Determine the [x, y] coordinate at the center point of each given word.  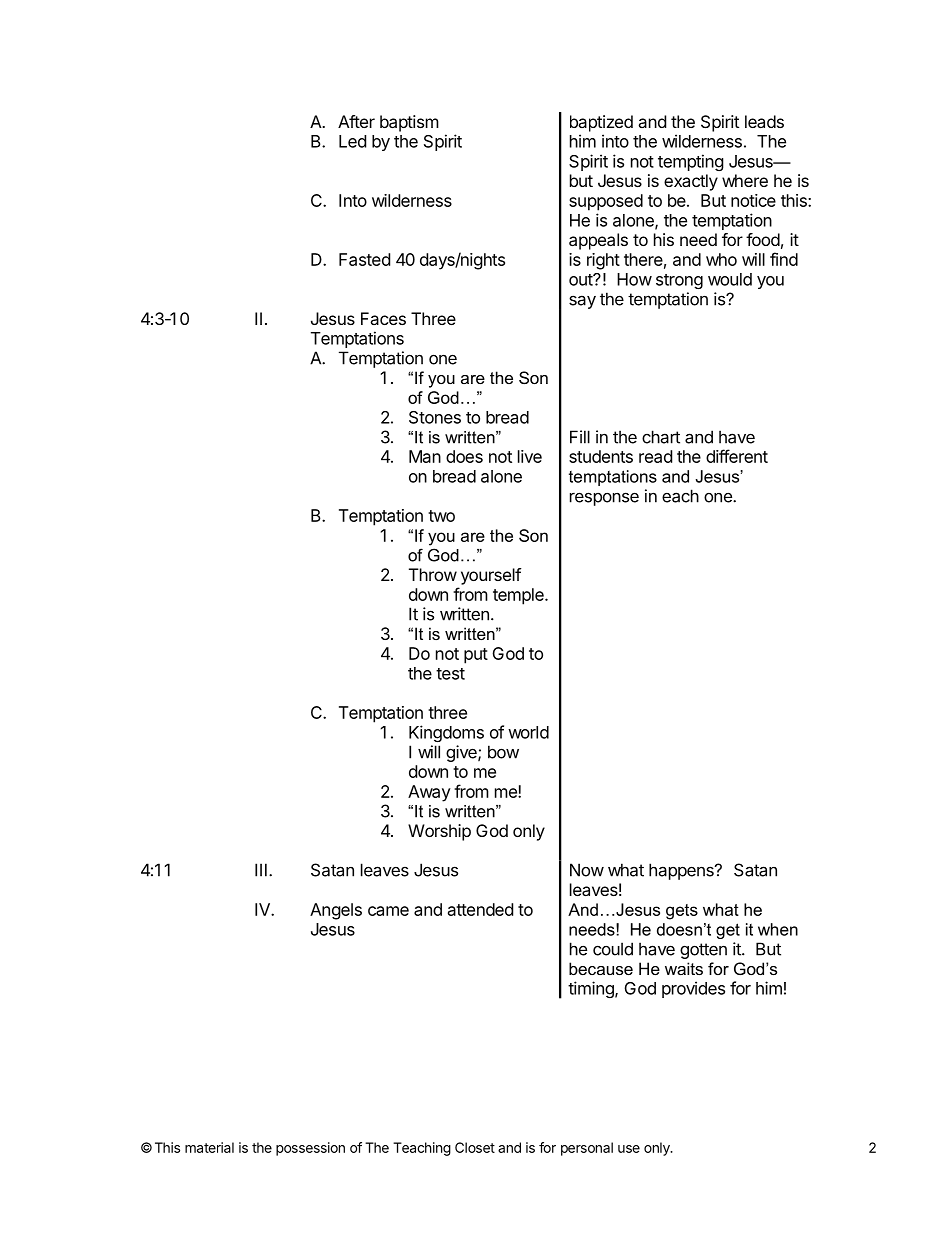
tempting [691, 162]
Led [352, 141]
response [604, 499]
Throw [433, 574]
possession [310, 1149]
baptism [409, 123]
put [476, 656]
